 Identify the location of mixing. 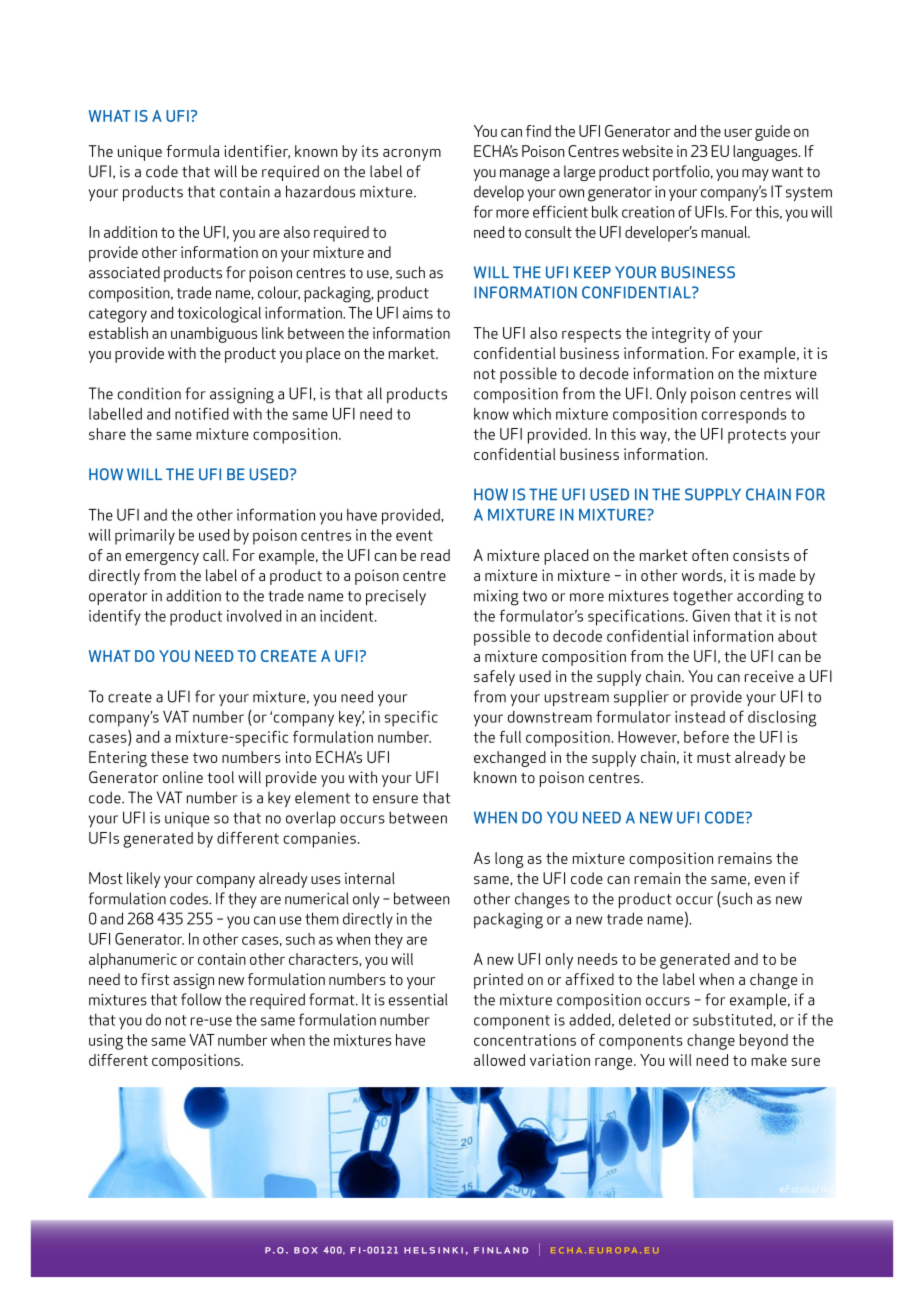
(496, 598).
